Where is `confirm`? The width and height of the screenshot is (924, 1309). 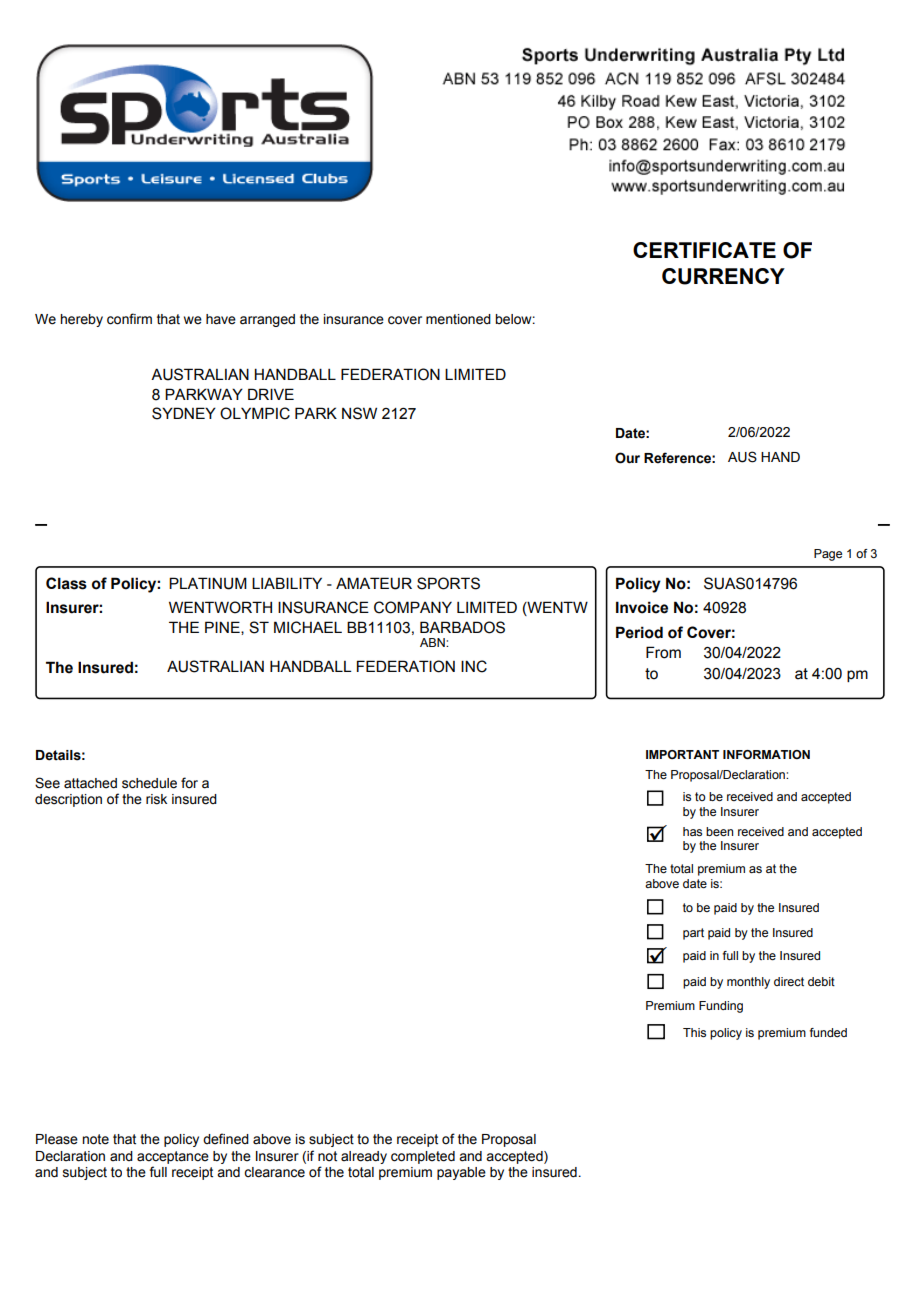 confirm is located at coordinates (129, 319).
